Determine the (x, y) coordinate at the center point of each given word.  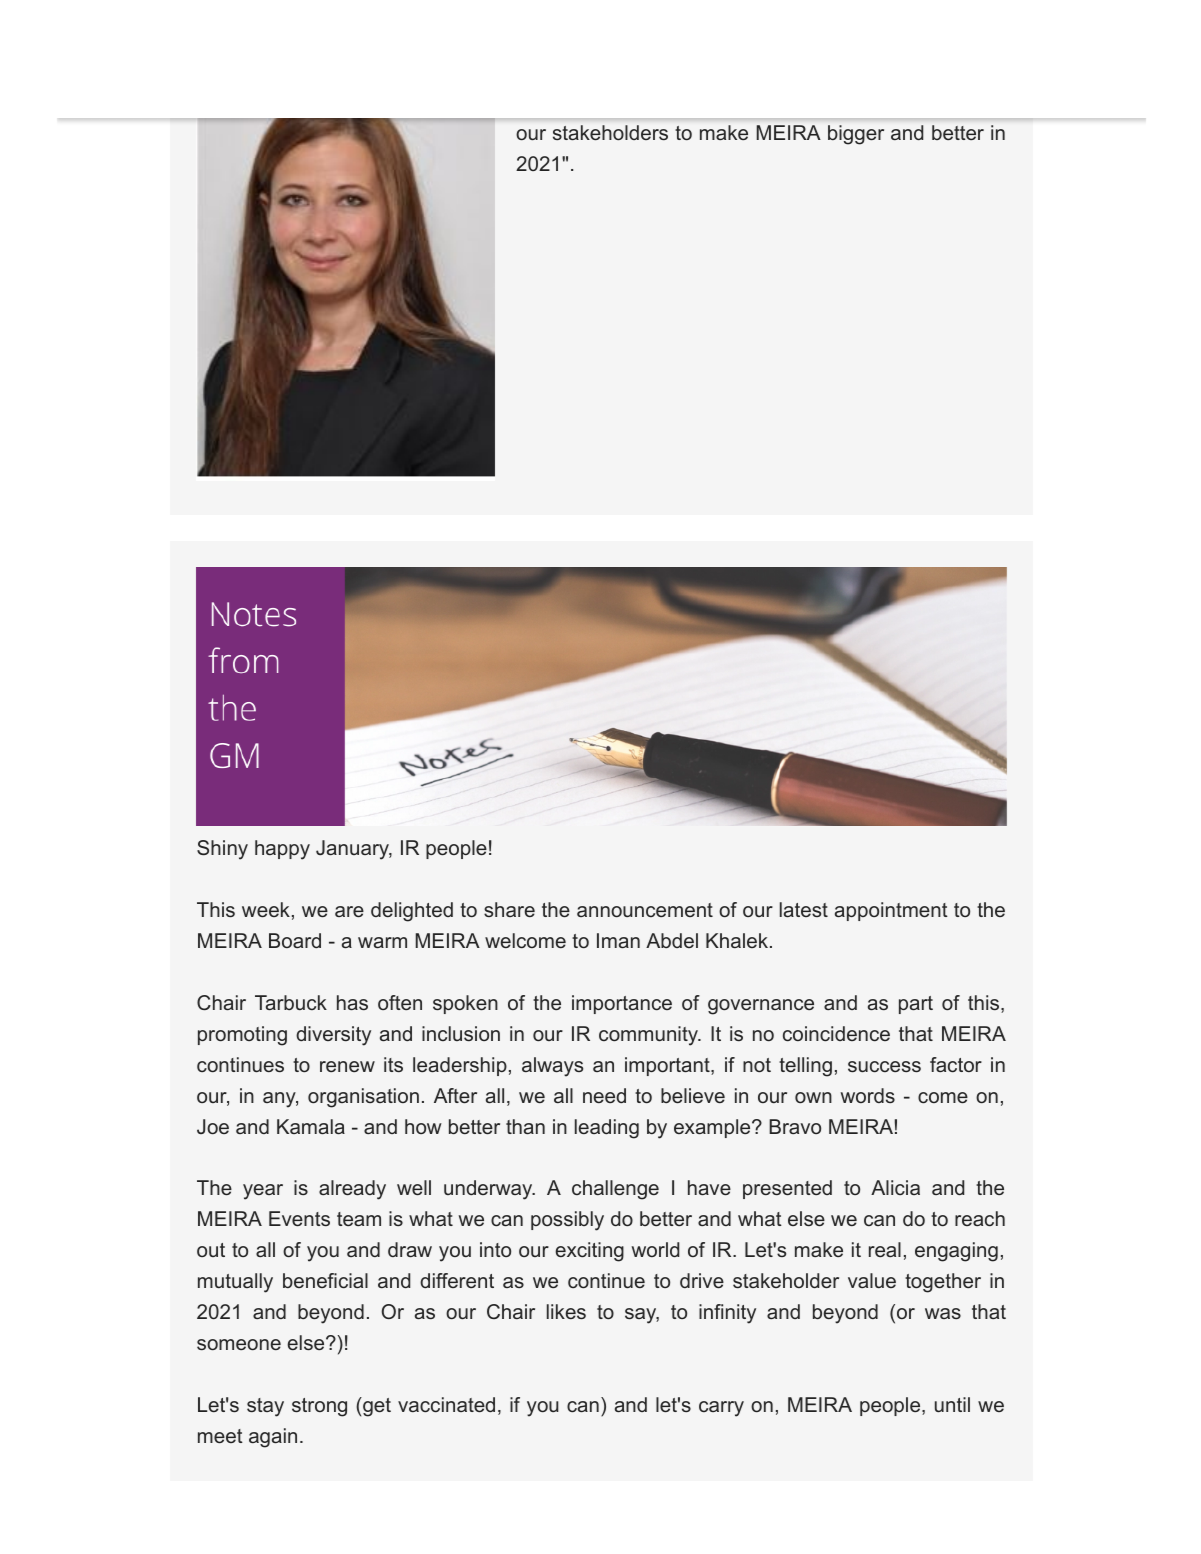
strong (319, 1407)
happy (282, 850)
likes (566, 1311)
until (952, 1404)
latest (804, 909)
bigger (856, 135)
